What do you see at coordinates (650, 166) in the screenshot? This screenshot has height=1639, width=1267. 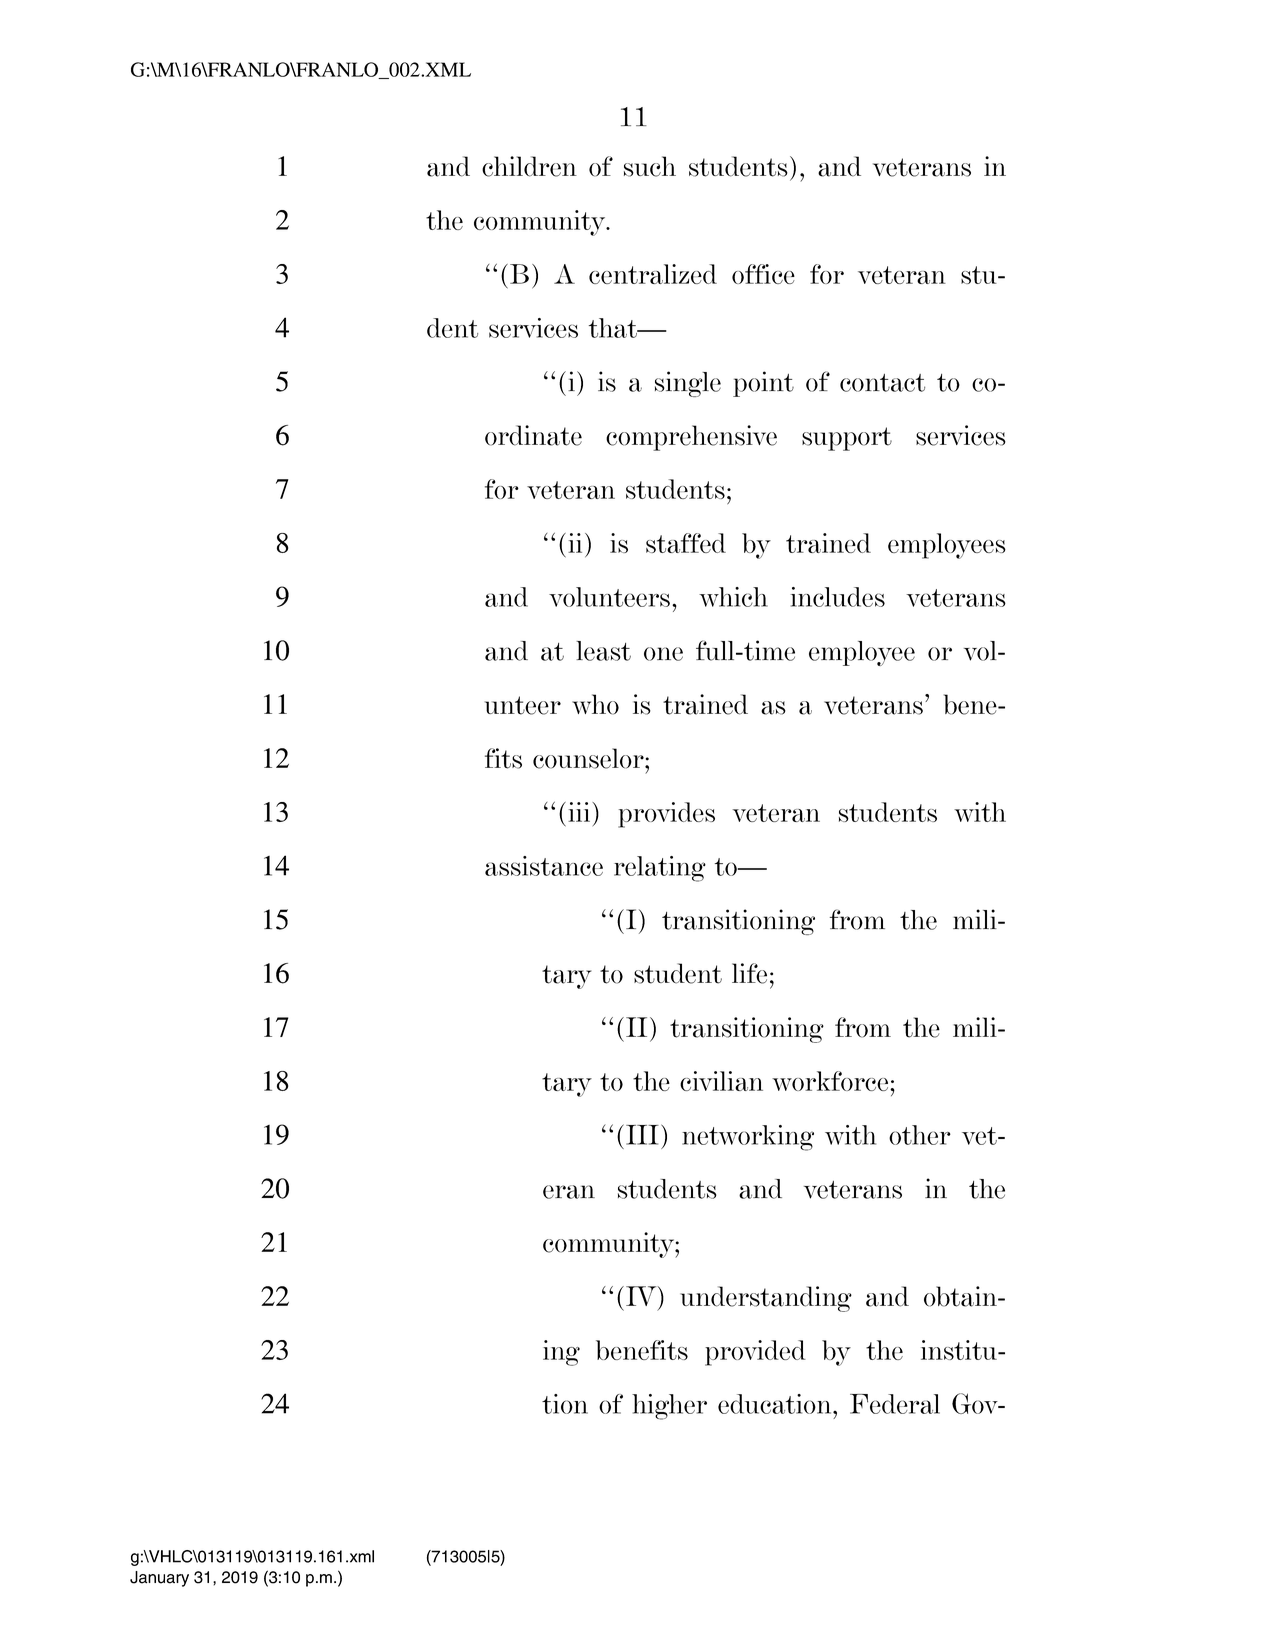 I see `such` at bounding box center [650, 166].
